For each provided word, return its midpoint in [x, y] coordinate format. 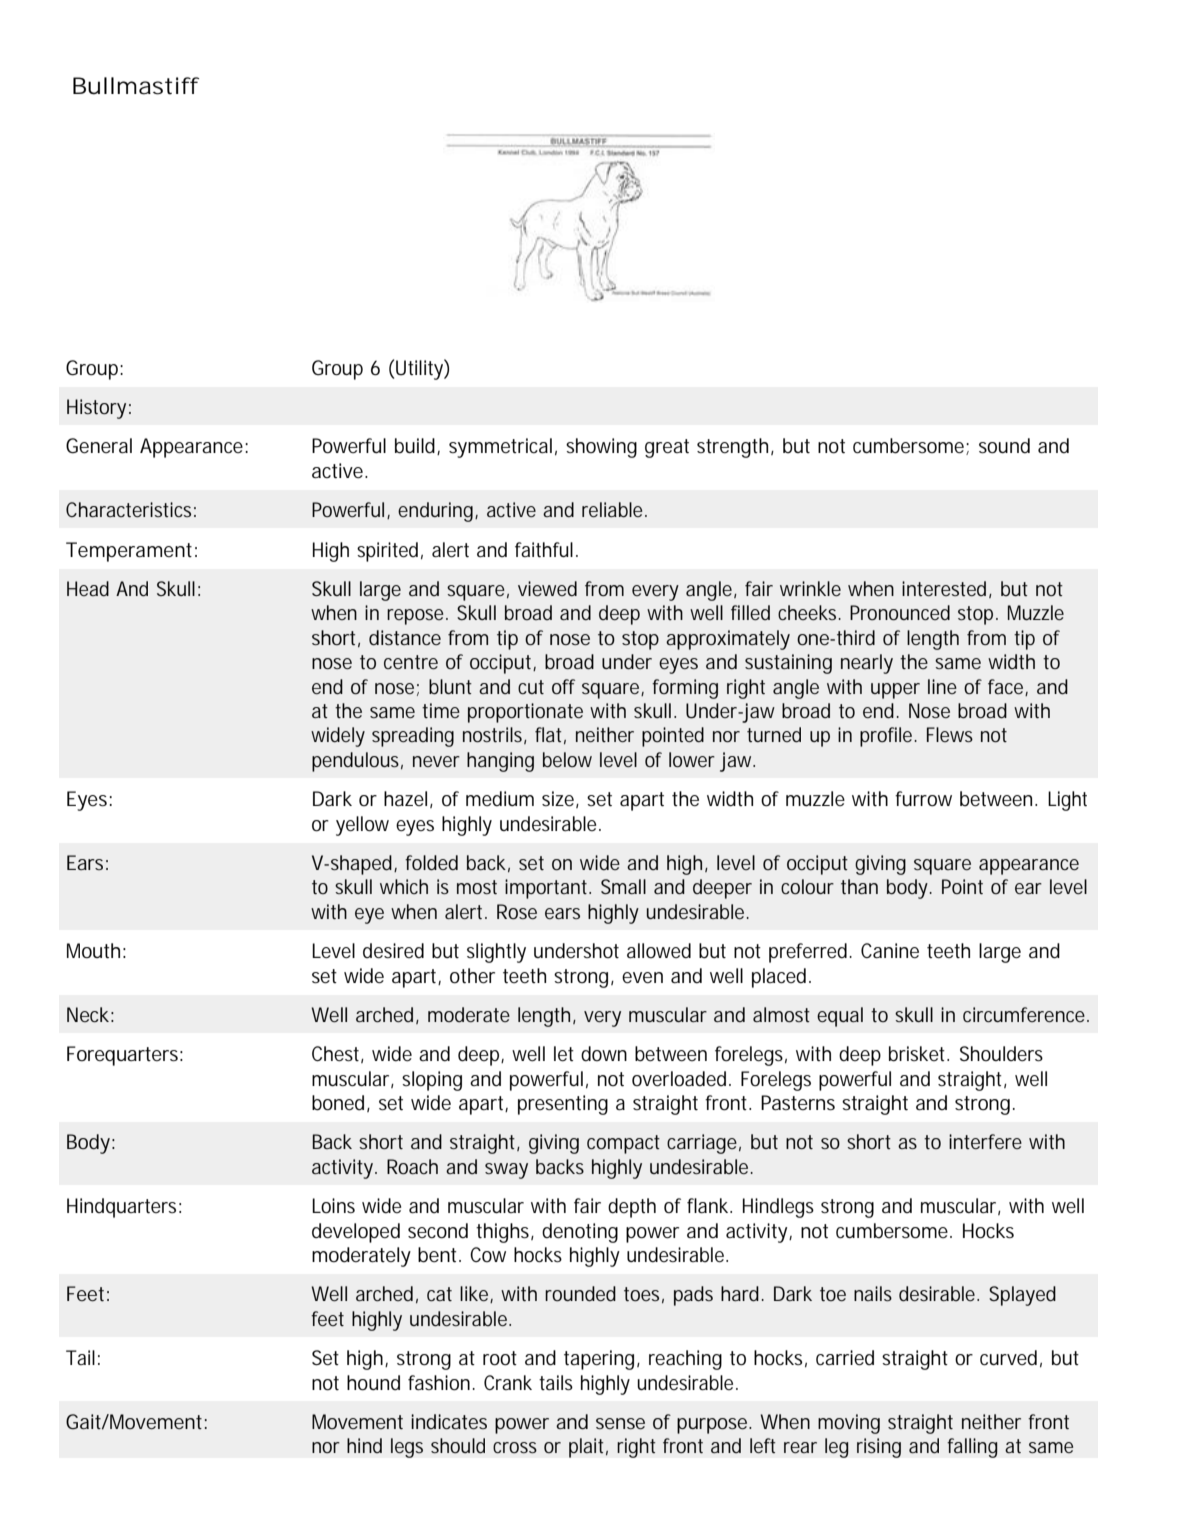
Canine [890, 951]
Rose [517, 911]
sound [1004, 446]
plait [588, 1448]
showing [601, 448]
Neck [90, 1014]
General [99, 446]
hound [373, 1383]
